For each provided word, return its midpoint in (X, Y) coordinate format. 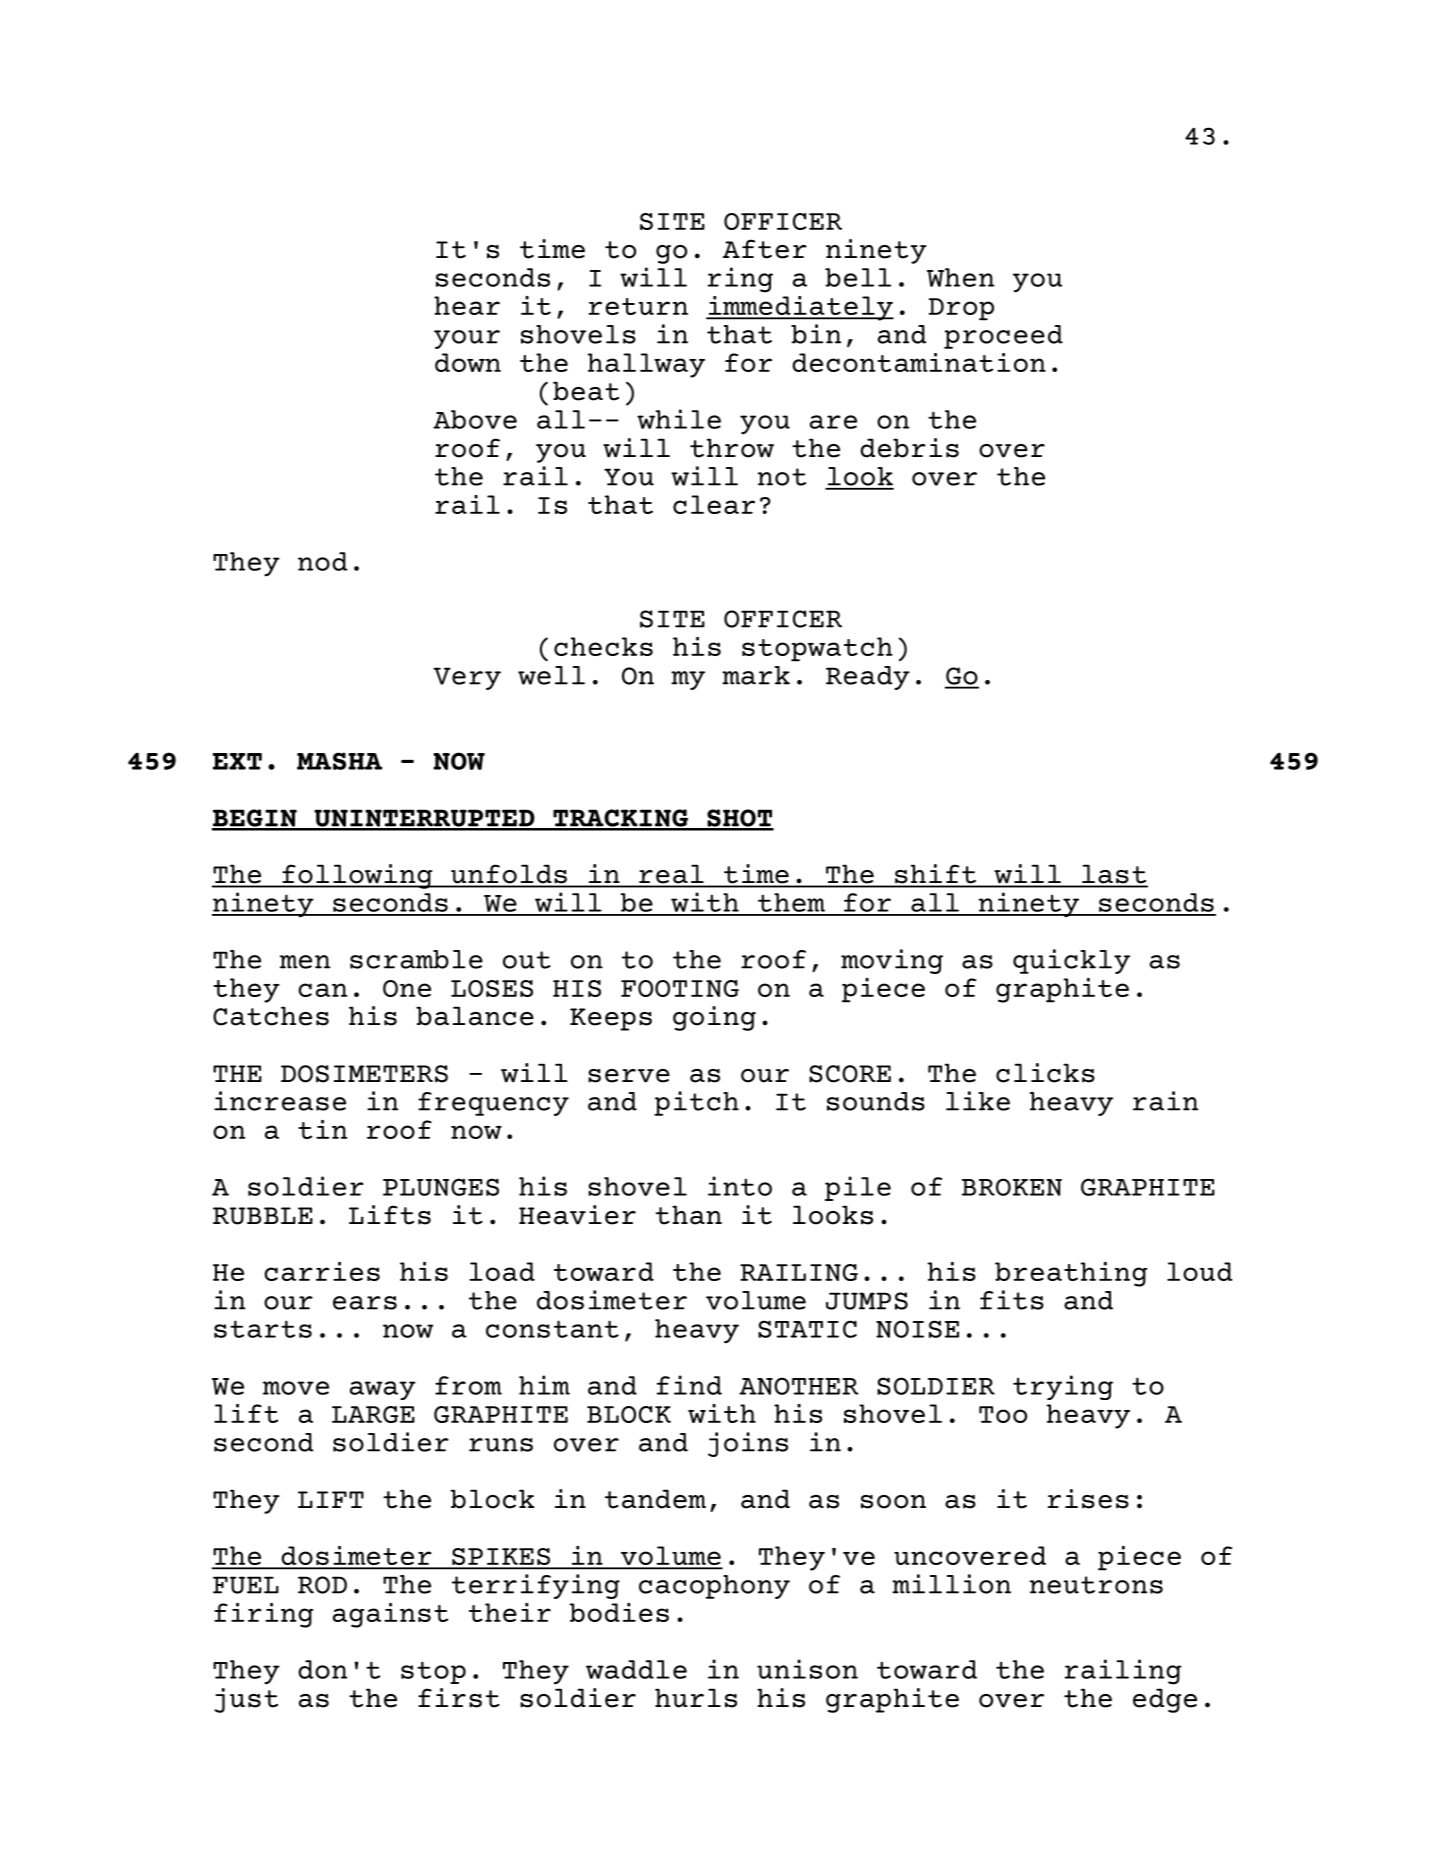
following (357, 876)
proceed (1003, 337)
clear (714, 504)
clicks (1045, 1073)
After (765, 249)
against (390, 1615)
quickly (1071, 961)
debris (909, 448)
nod (323, 561)
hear (467, 305)
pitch (696, 1103)
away (383, 1390)
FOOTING (680, 988)
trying (1063, 1387)
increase (280, 1101)
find (689, 1385)
